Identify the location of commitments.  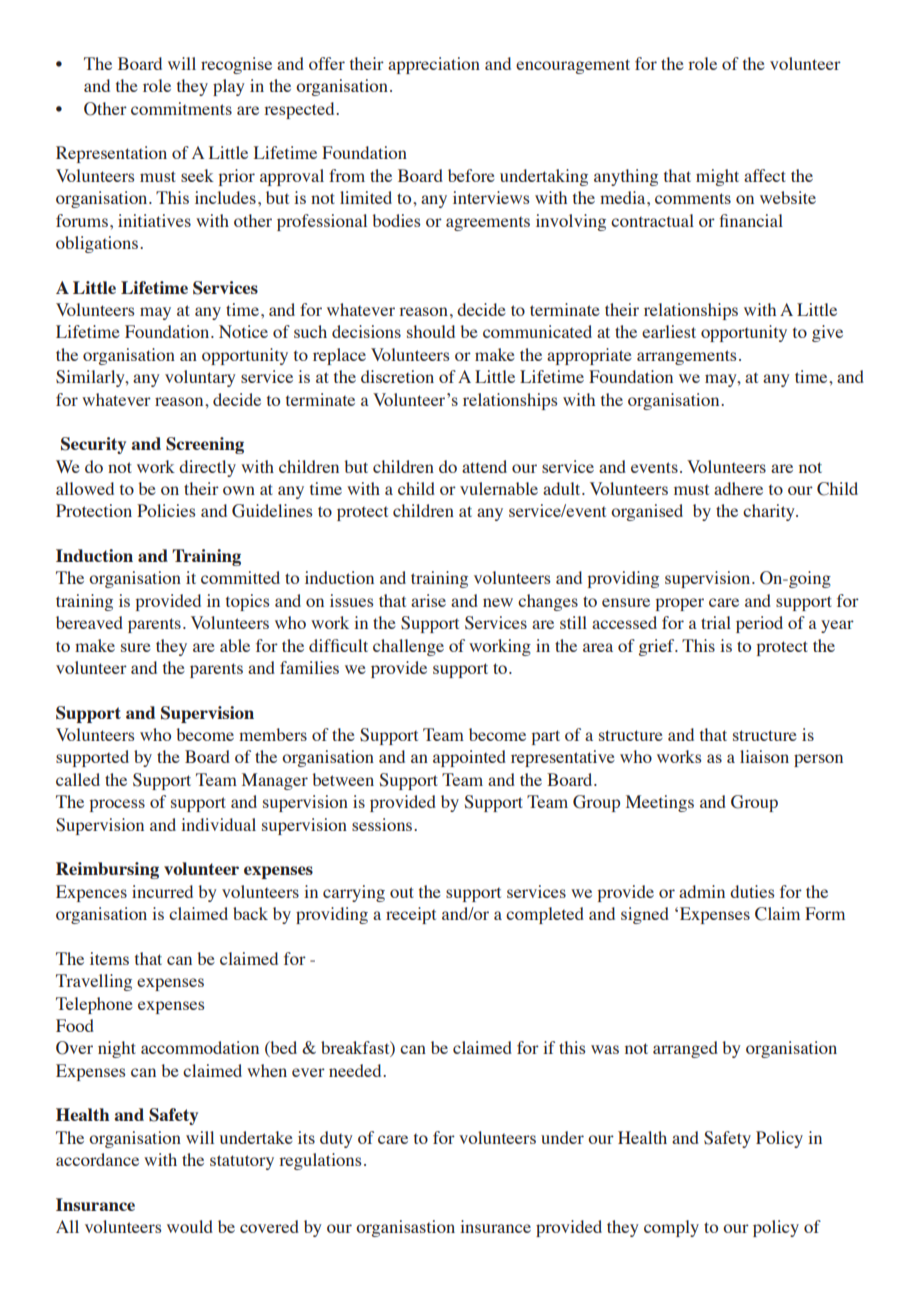
(181, 108).
